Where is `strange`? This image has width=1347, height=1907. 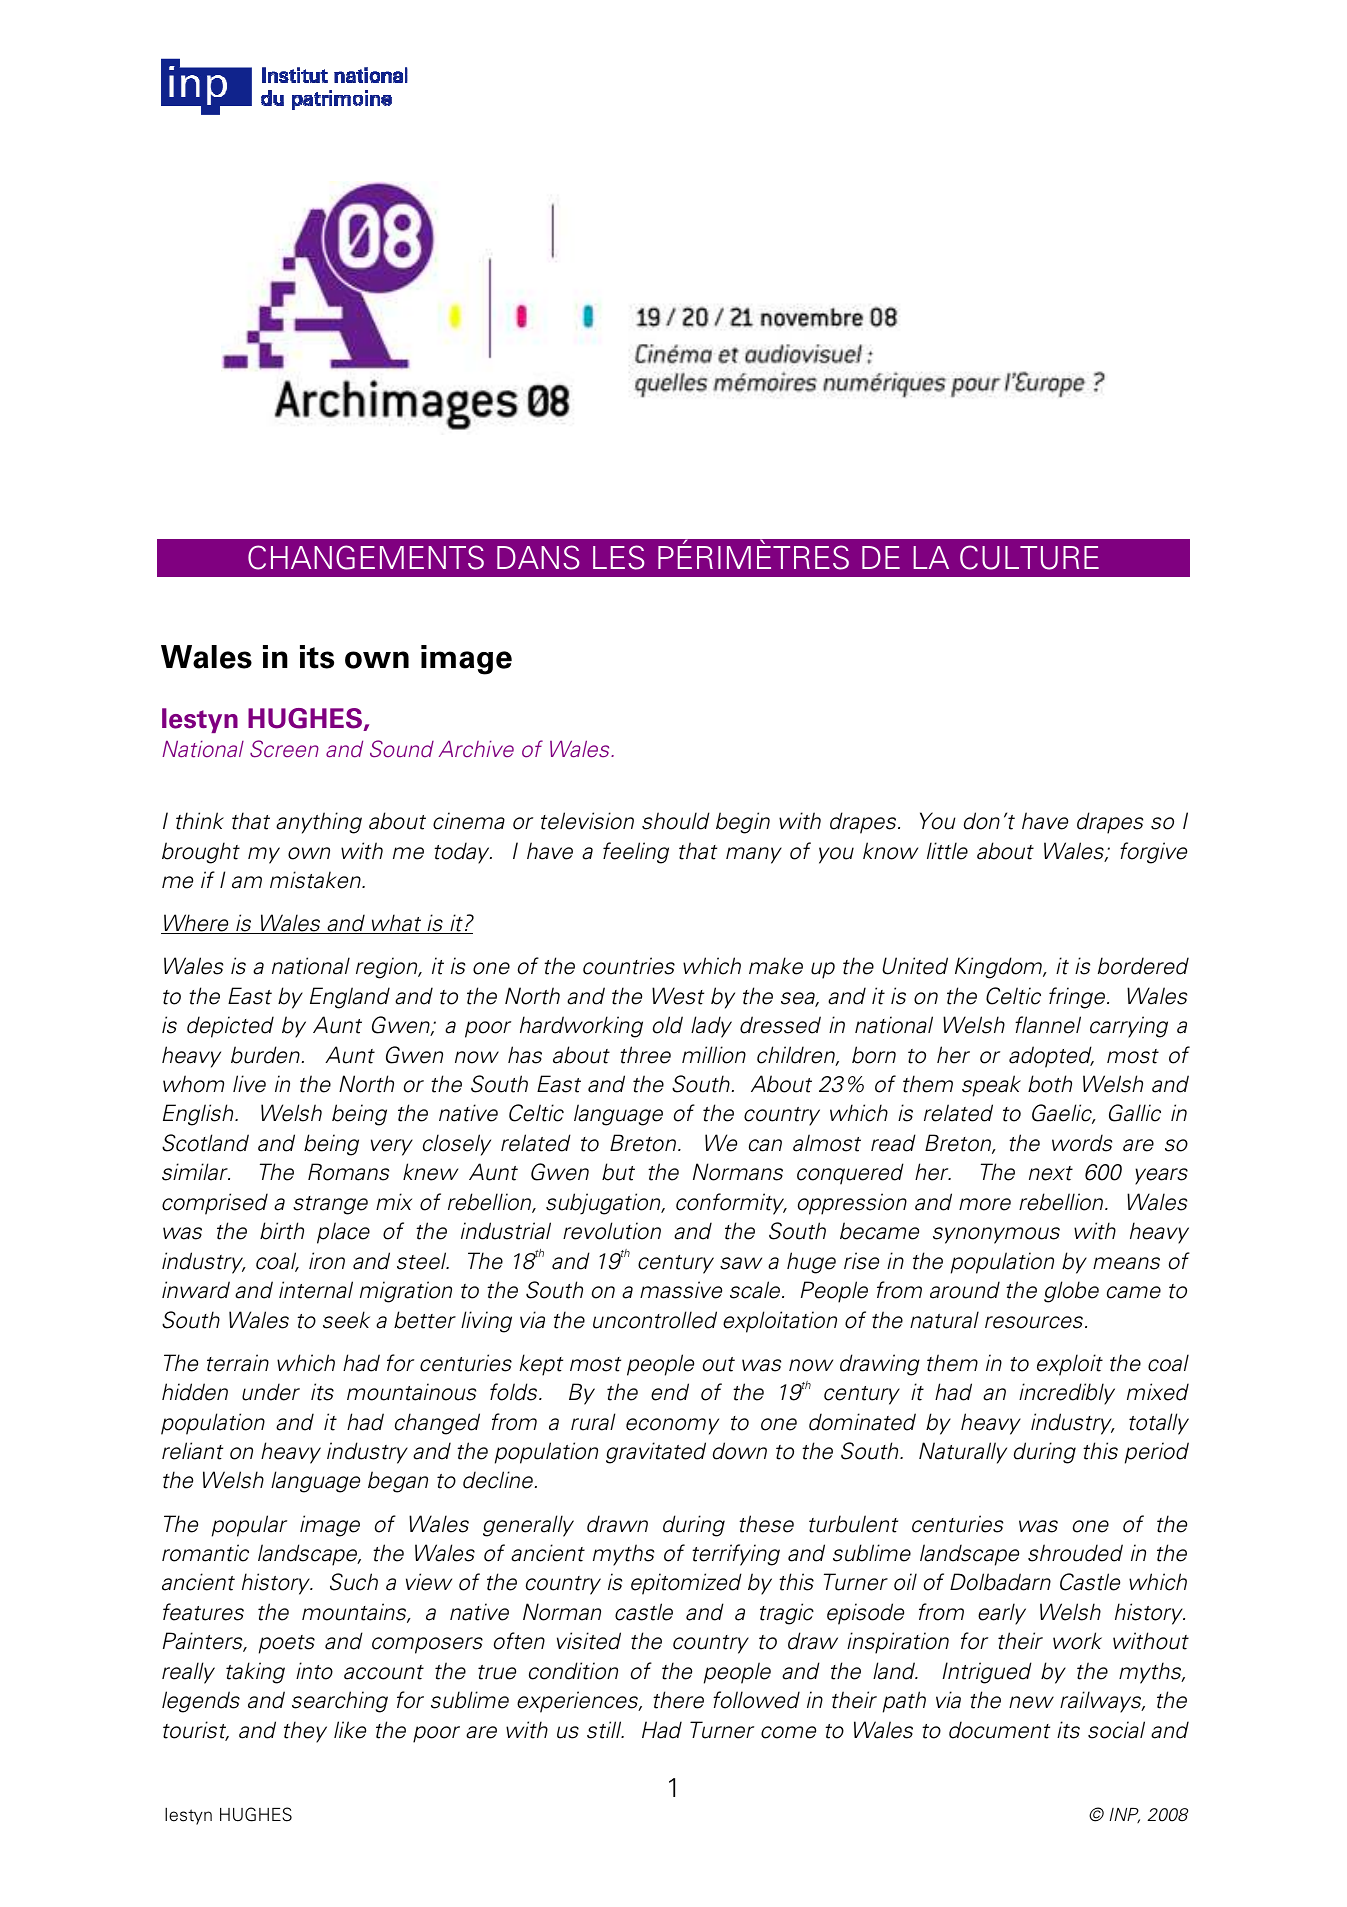
strange is located at coordinates (330, 1205).
